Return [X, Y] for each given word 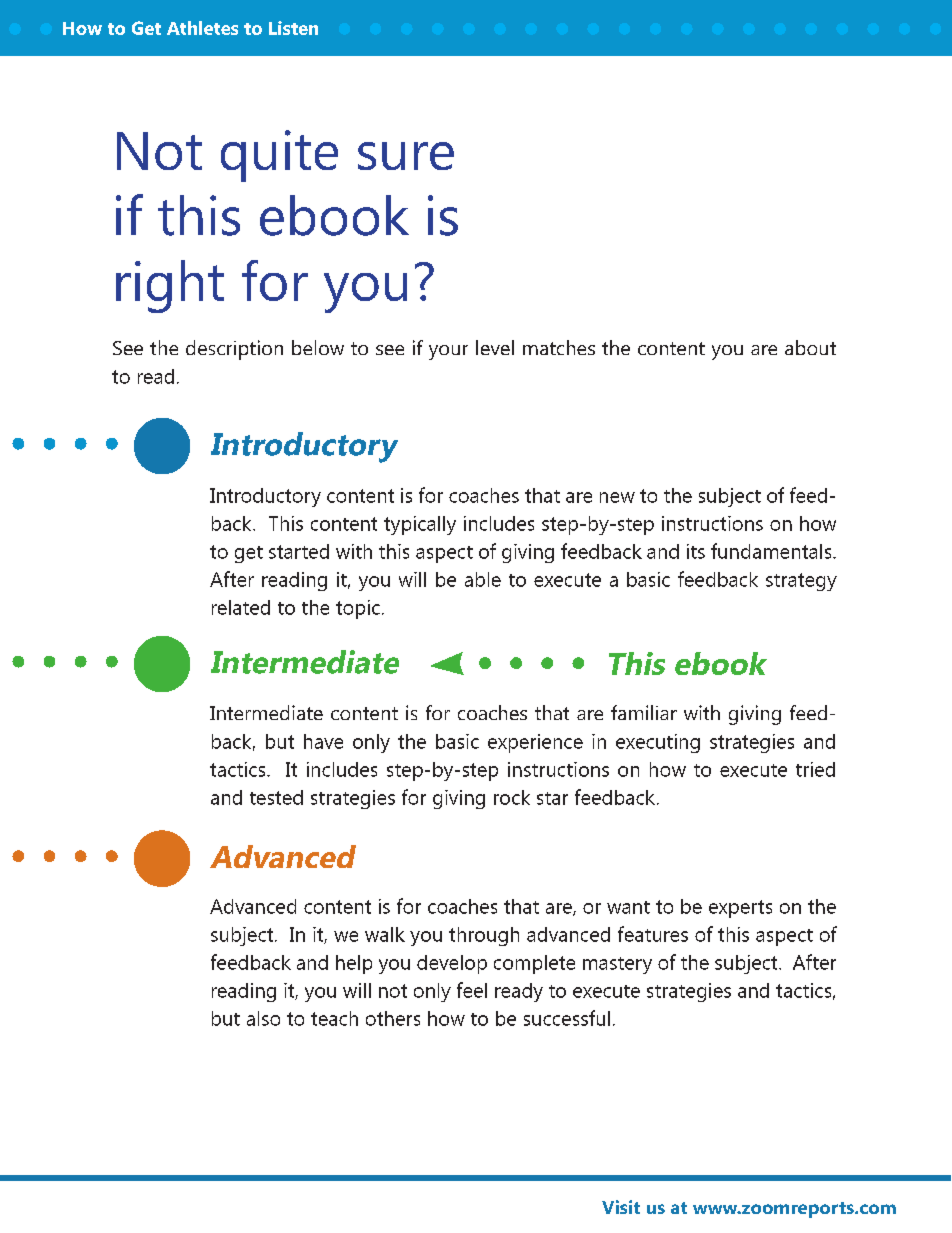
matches [559, 347]
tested [276, 797]
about [810, 347]
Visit [621, 1207]
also [263, 1018]
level [495, 347]
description [234, 350]
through [484, 936]
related [241, 607]
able [483, 579]
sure [406, 156]
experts [740, 909]
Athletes [202, 28]
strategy [801, 582]
